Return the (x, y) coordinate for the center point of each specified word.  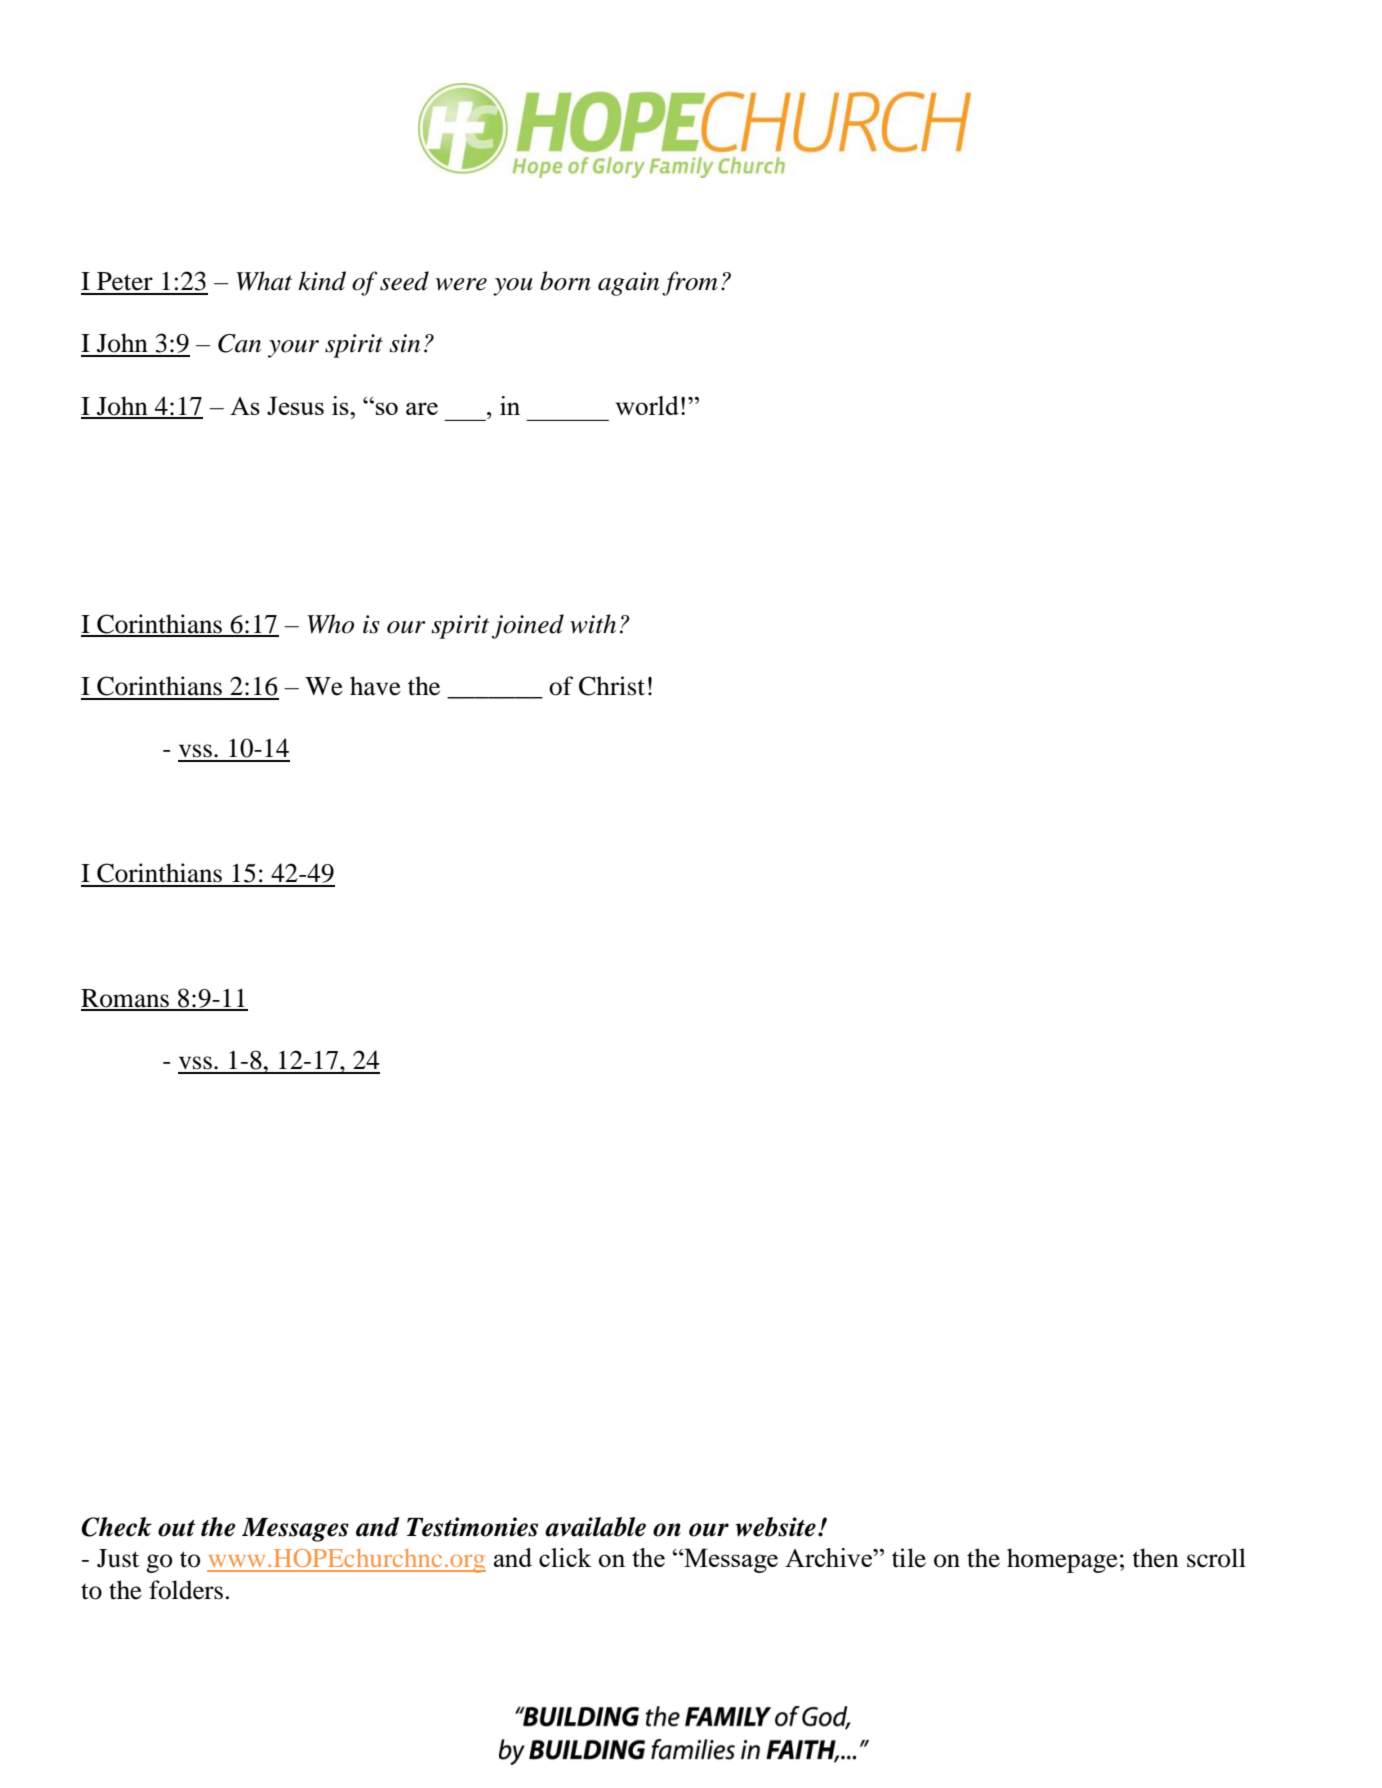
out (176, 1528)
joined (528, 626)
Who (330, 624)
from (690, 283)
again (628, 284)
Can (239, 343)
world (647, 405)
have (375, 686)
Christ (612, 686)
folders (186, 1590)
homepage (1062, 1560)
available (595, 1527)
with (593, 624)
